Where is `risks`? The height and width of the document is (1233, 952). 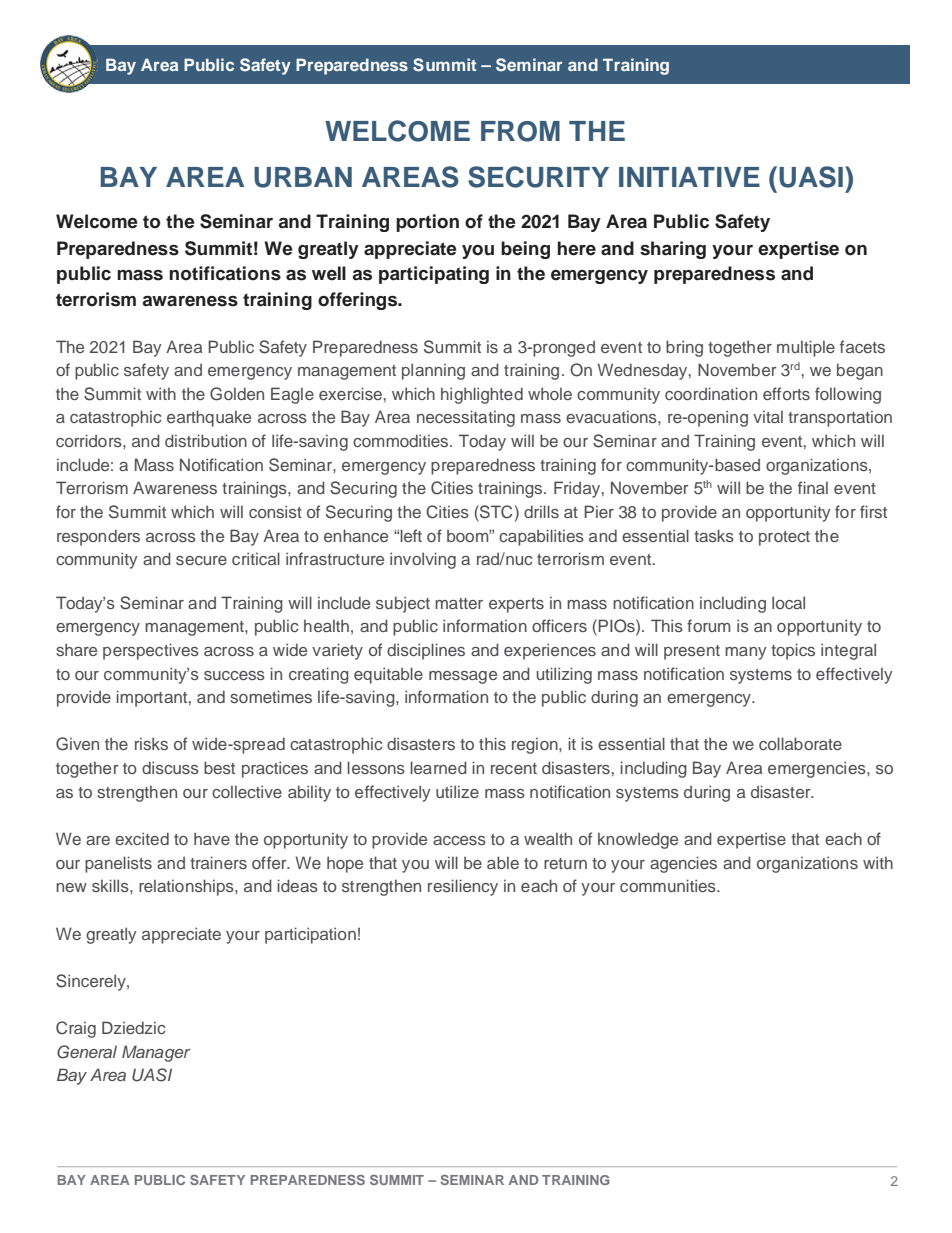 risks is located at coordinates (151, 743).
